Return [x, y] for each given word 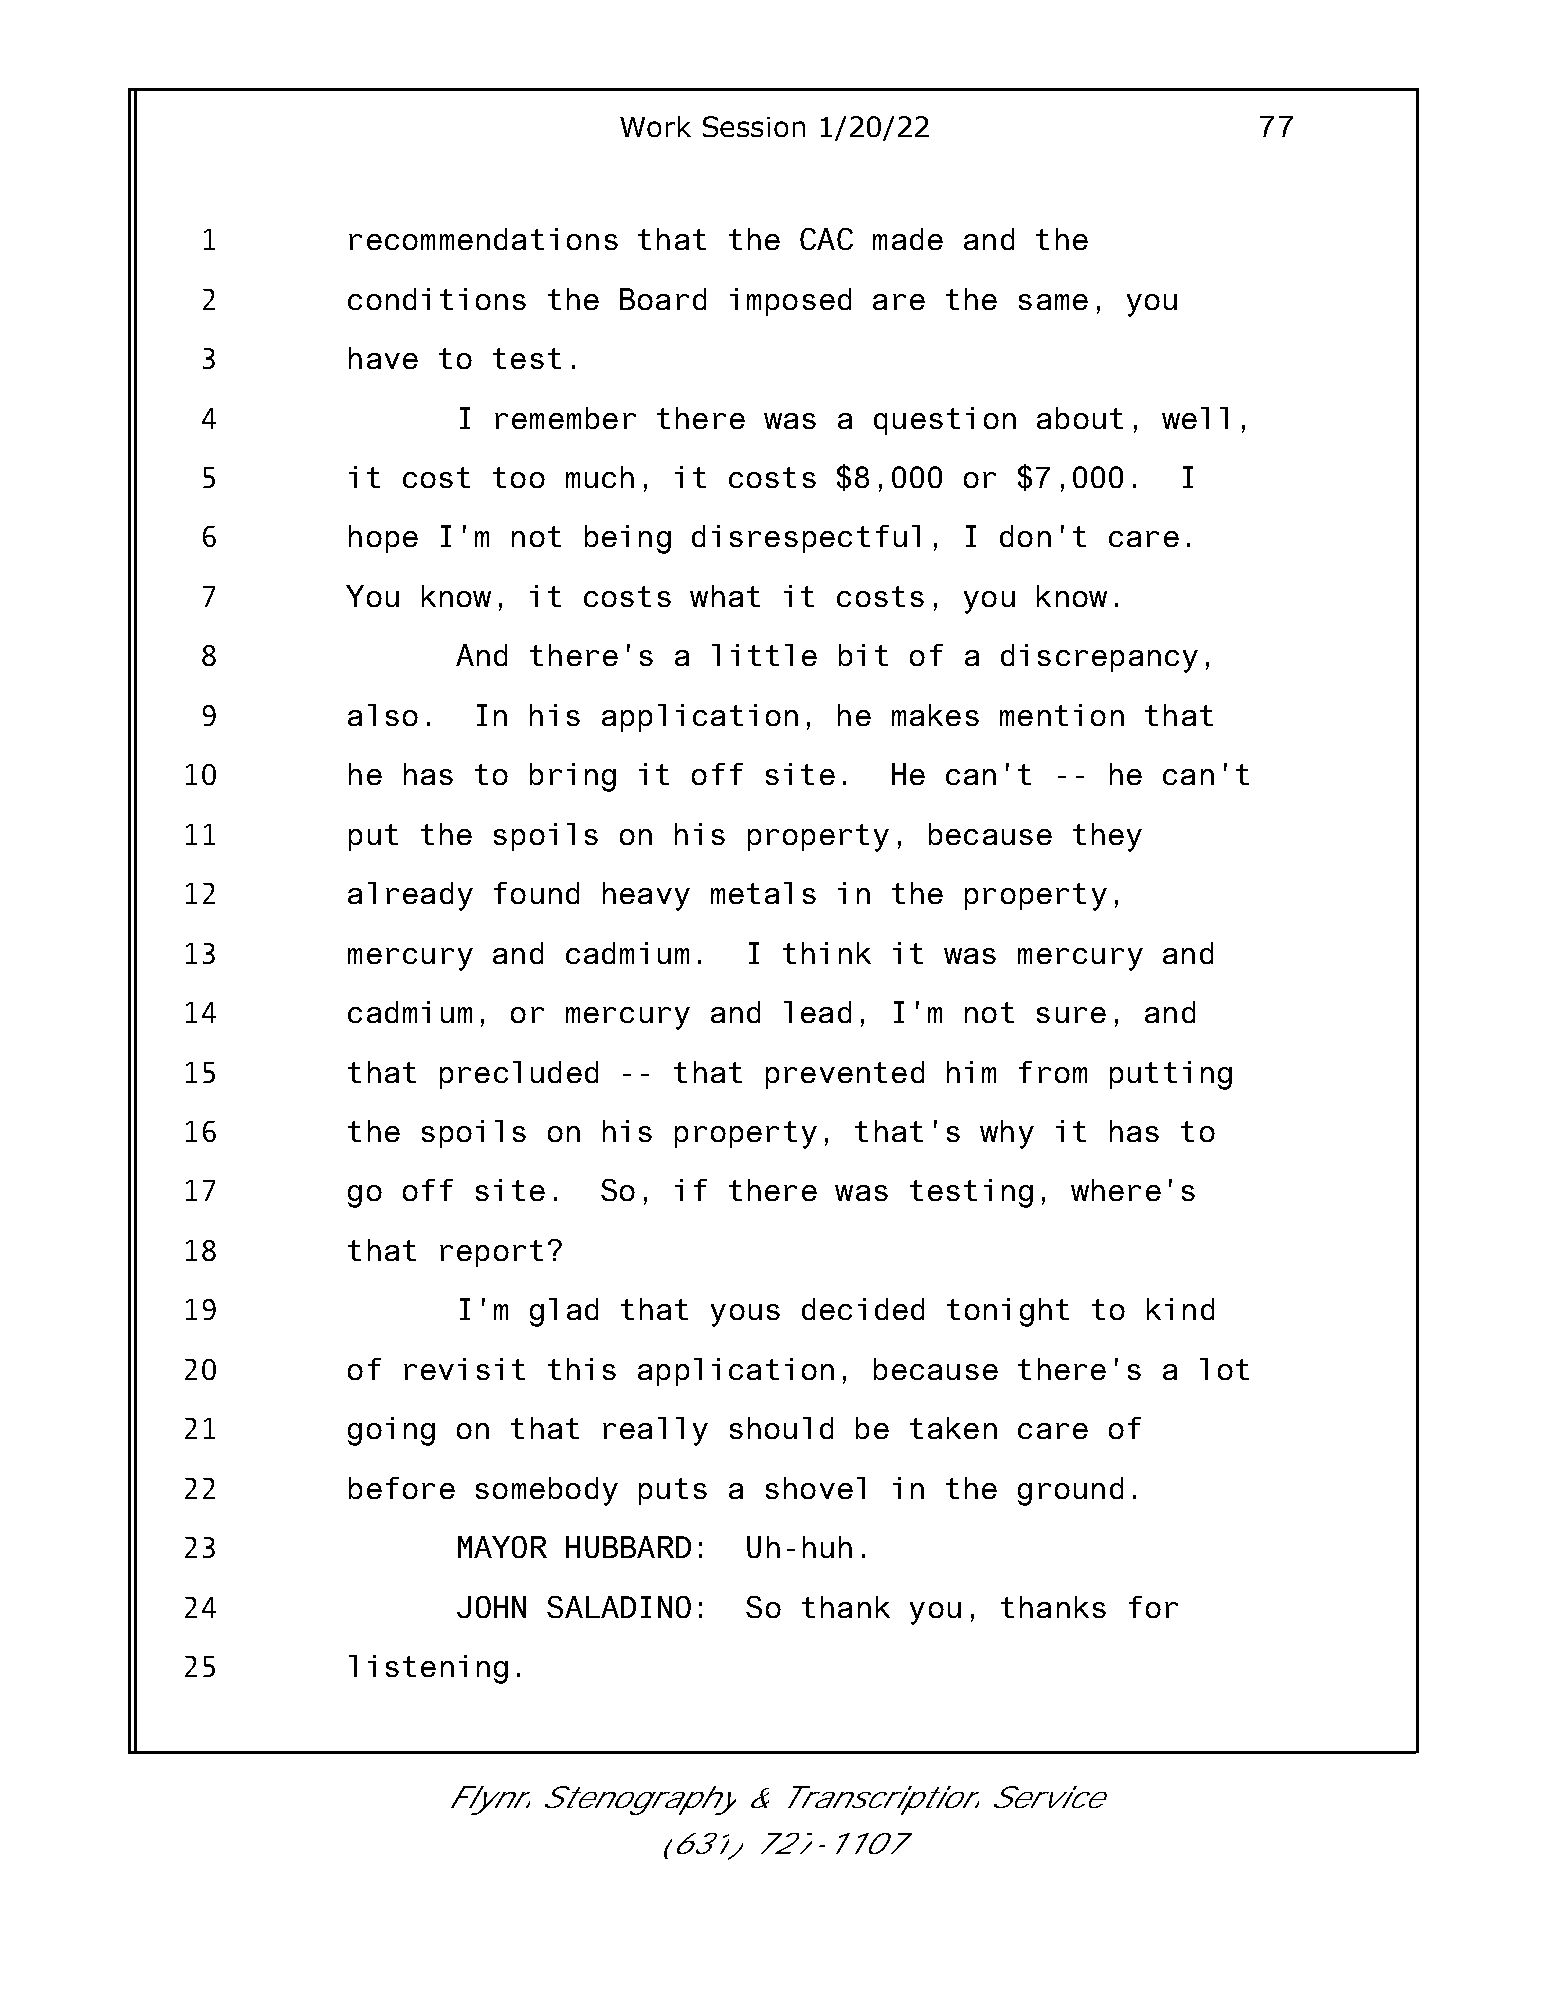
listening [428, 1669]
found [536, 893]
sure [1071, 1015]
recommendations [483, 239]
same [1053, 302]
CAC [826, 239]
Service [1047, 1797]
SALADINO [619, 1607]
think [827, 953]
